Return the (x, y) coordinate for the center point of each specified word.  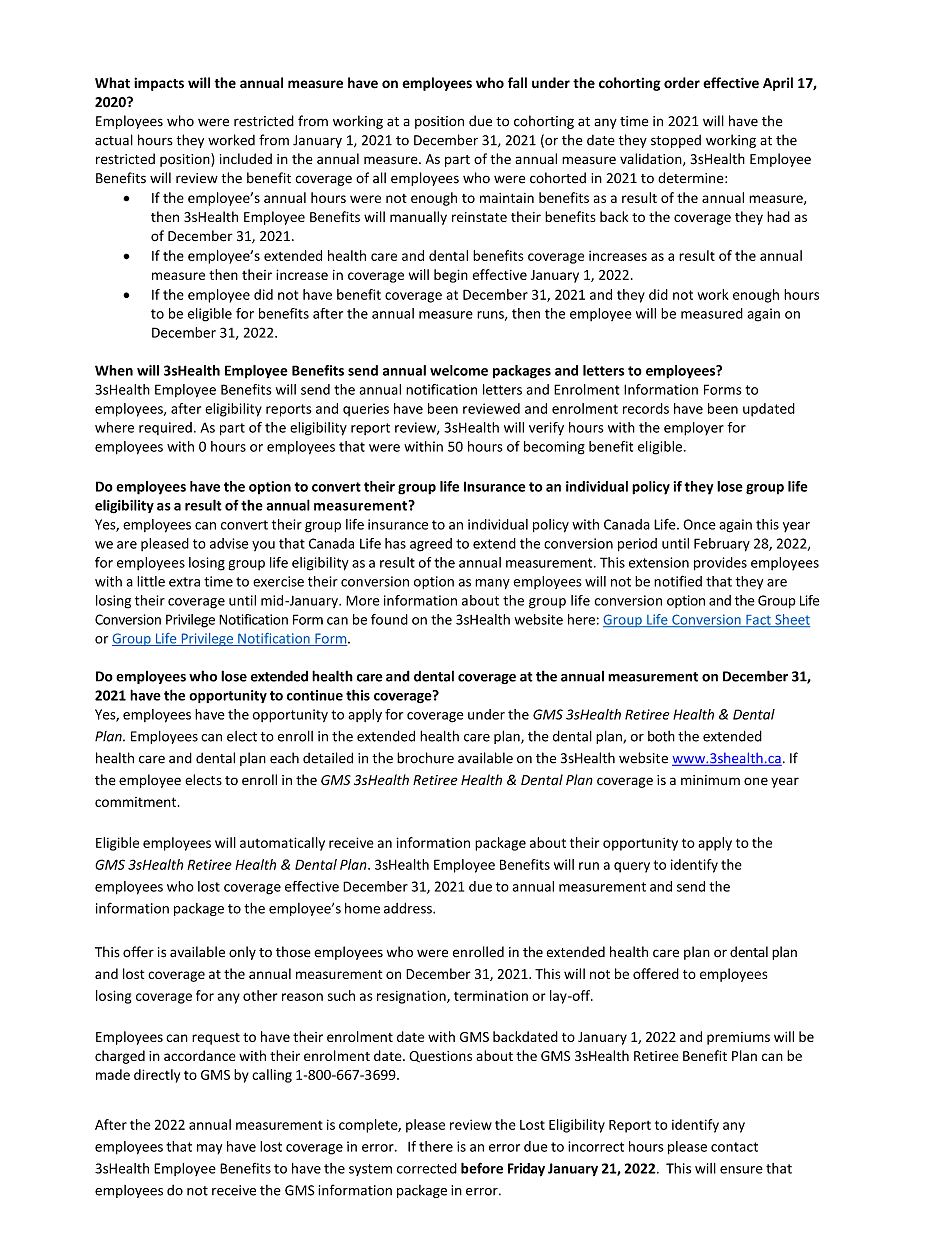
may (209, 1149)
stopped (676, 141)
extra (184, 582)
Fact (758, 621)
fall (517, 83)
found (389, 619)
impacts (159, 84)
